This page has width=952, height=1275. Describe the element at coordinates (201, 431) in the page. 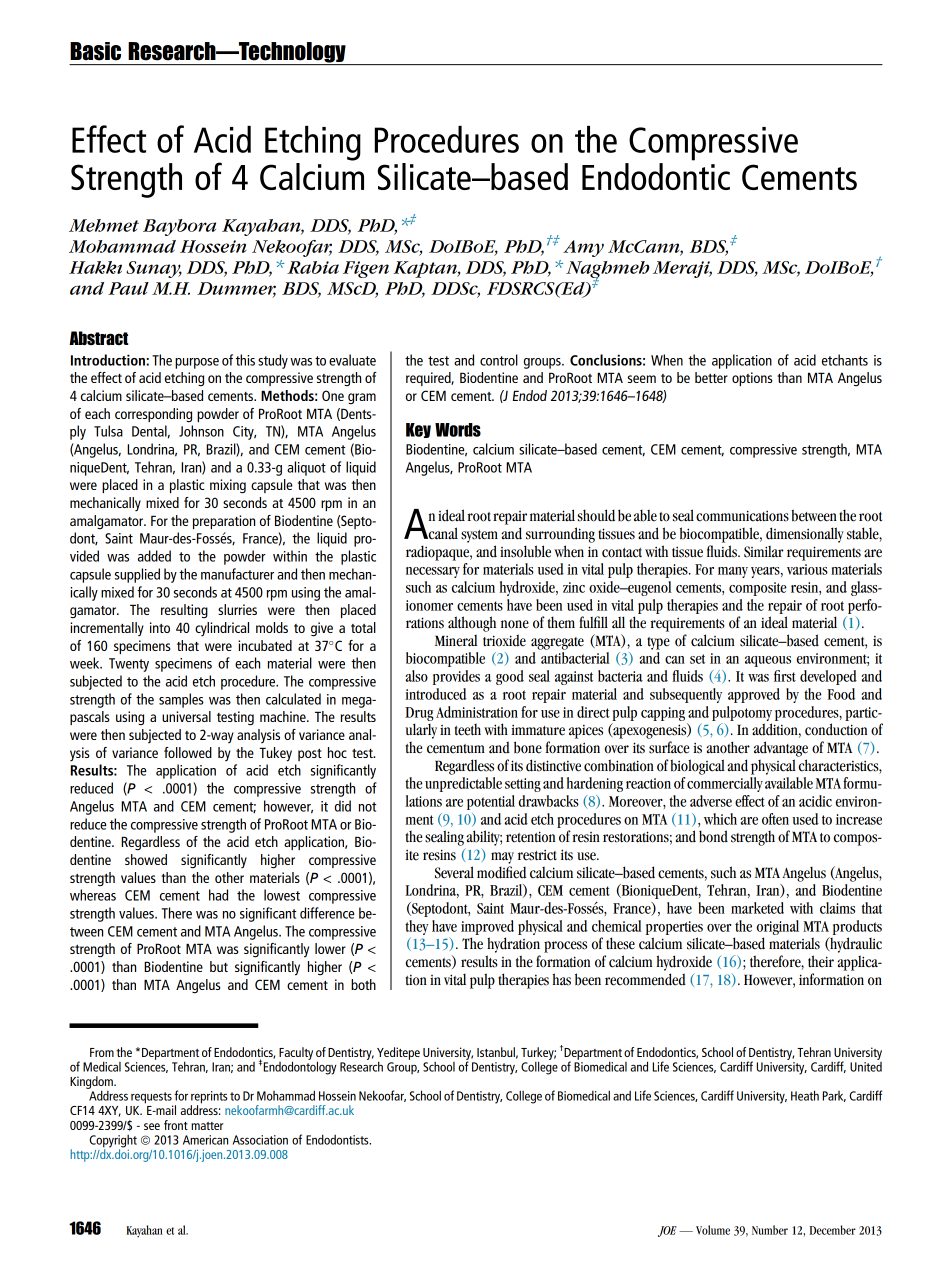

I see `Johnson` at that location.
